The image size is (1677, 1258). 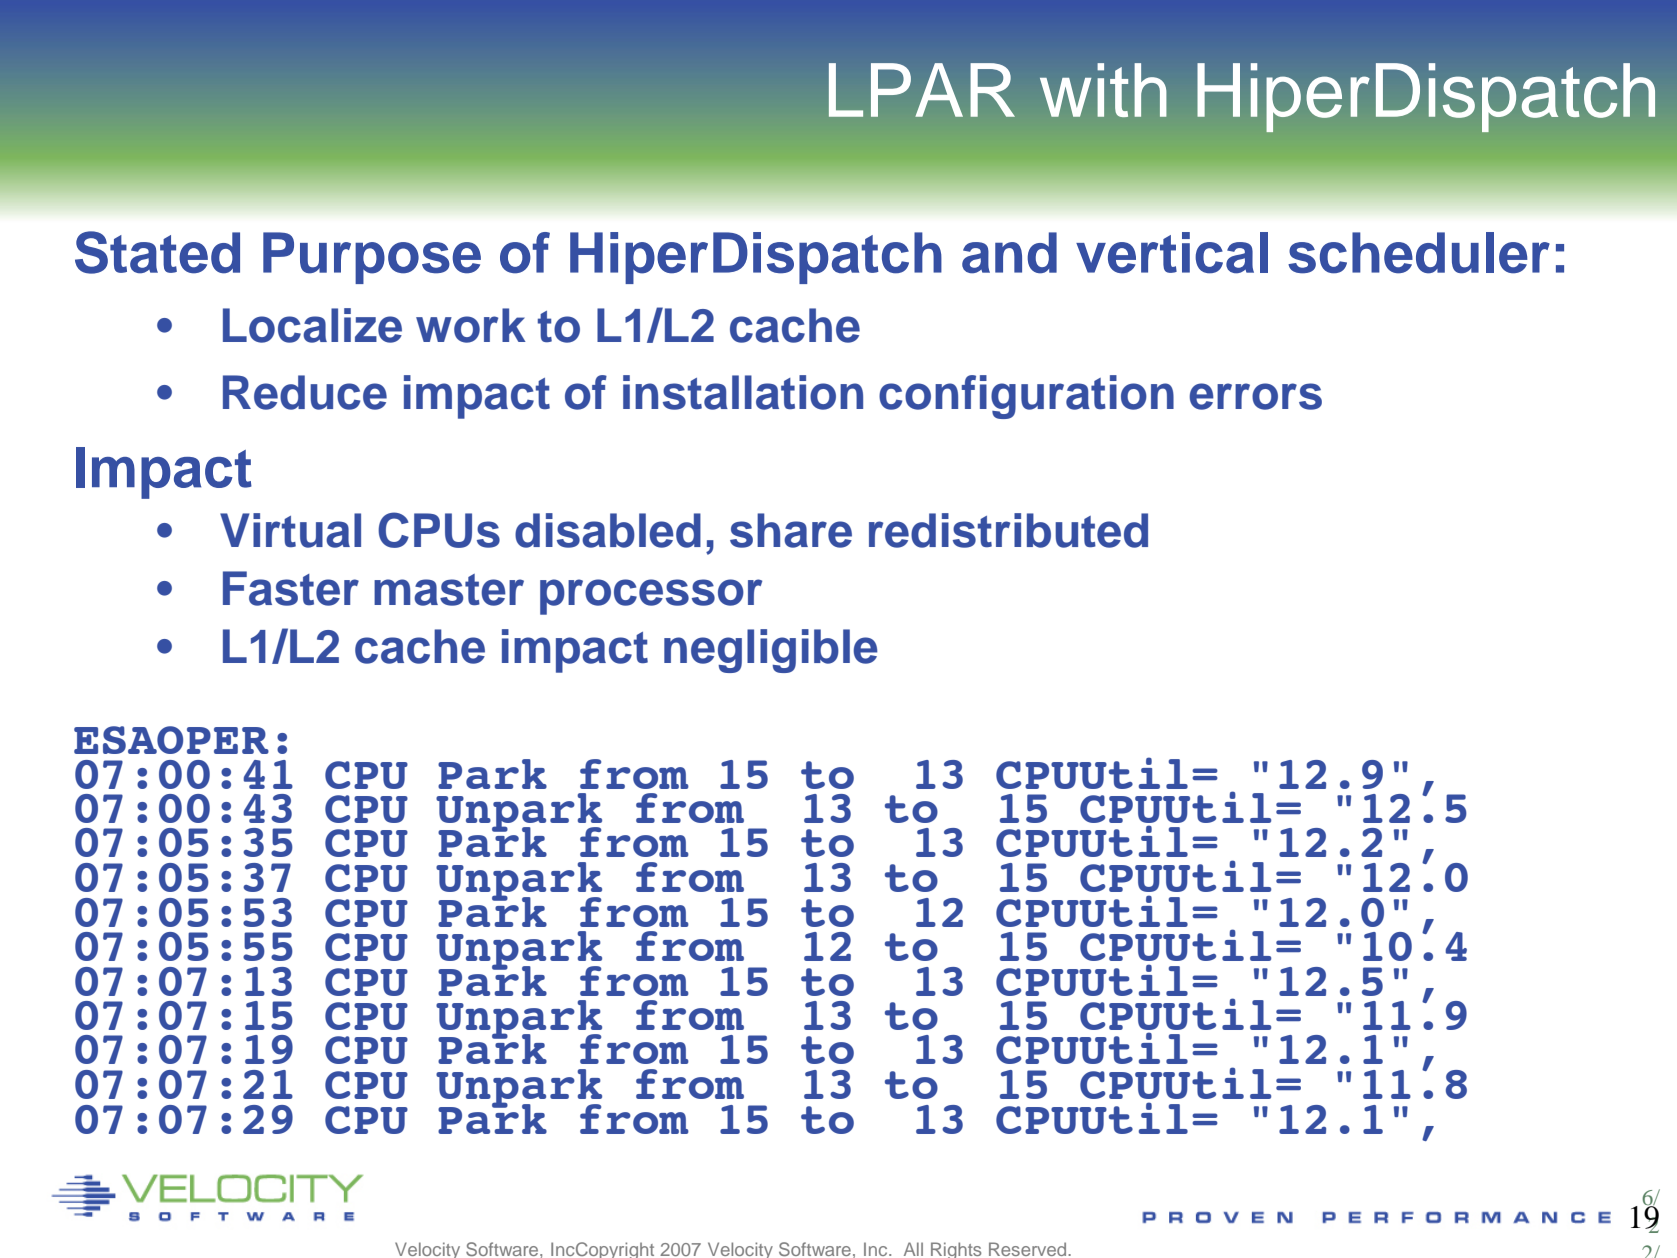 I want to click on with, so click(x=1103, y=90).
